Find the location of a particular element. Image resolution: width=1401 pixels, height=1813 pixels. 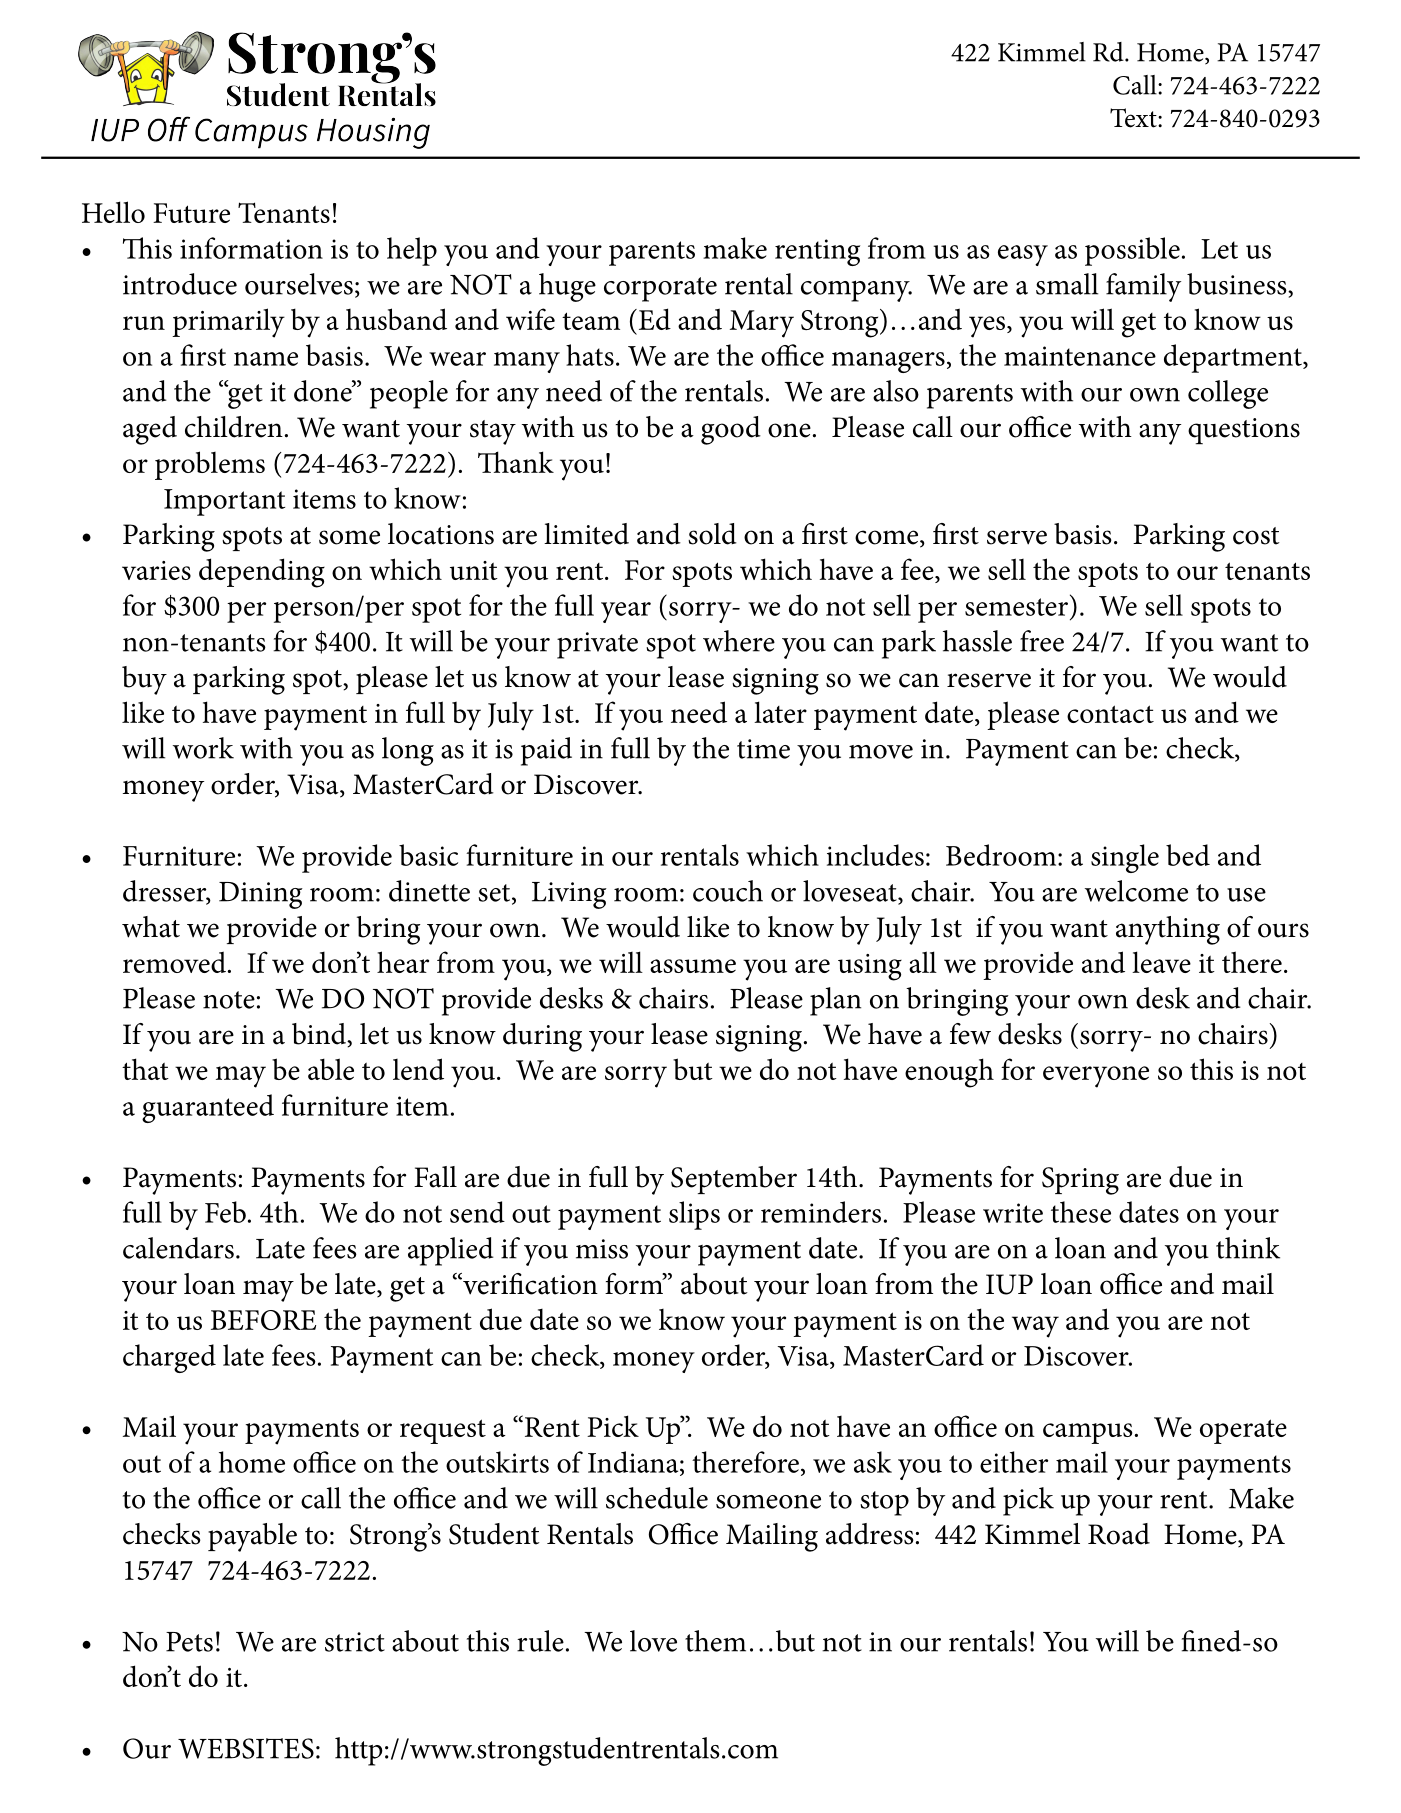

assume is located at coordinates (693, 966).
